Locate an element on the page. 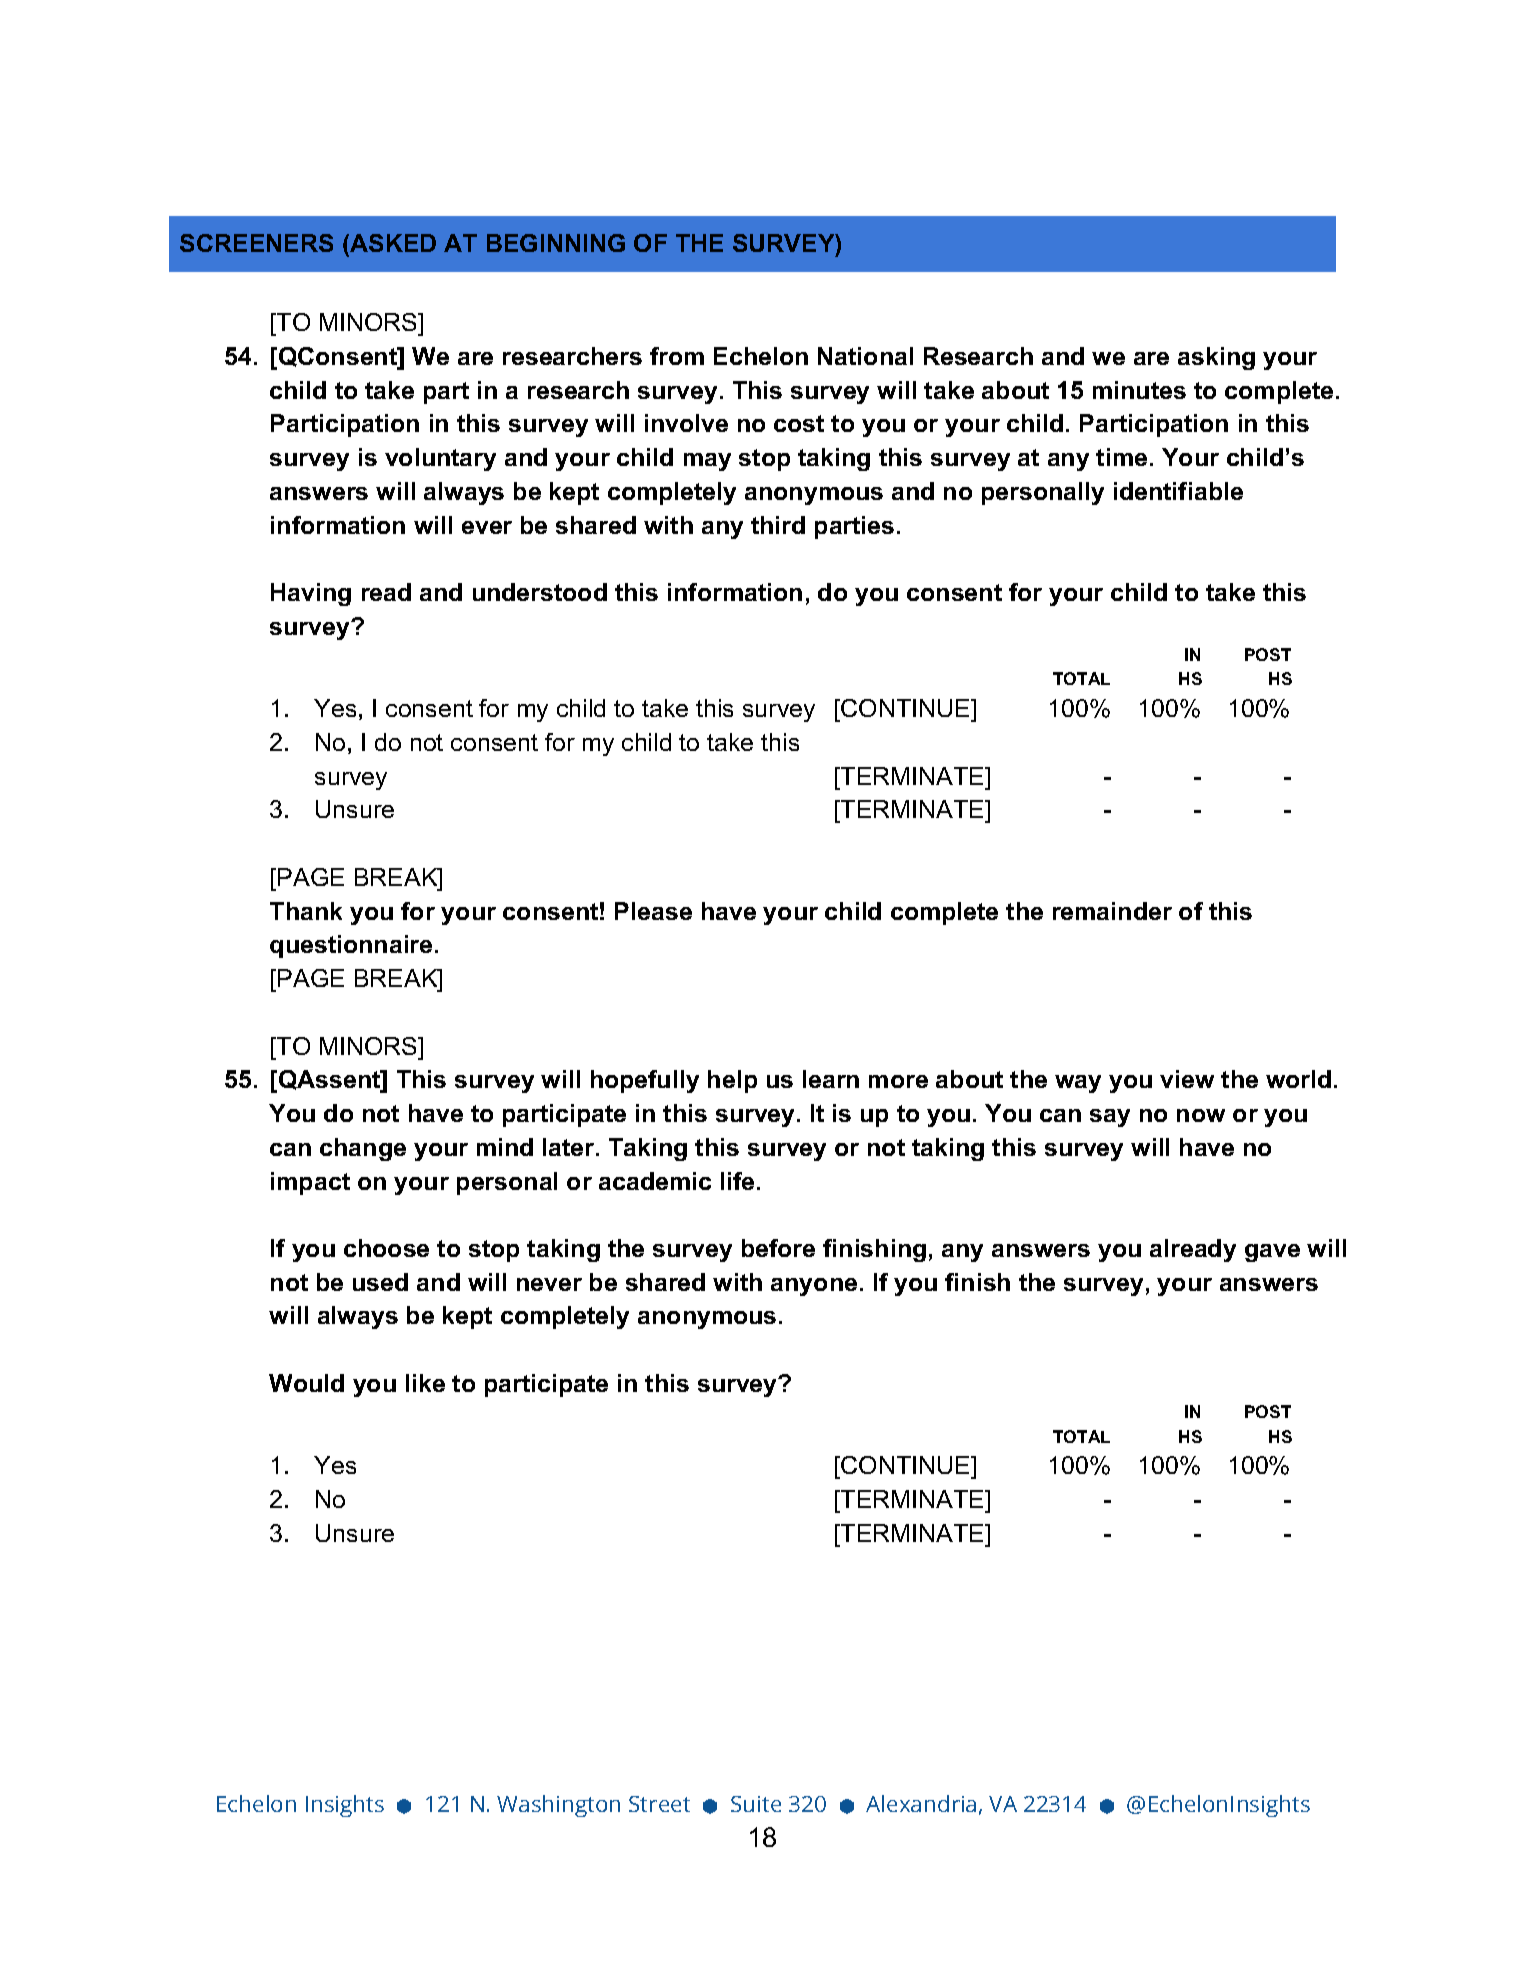 The height and width of the image is (1979, 1529). before is located at coordinates (778, 1248).
